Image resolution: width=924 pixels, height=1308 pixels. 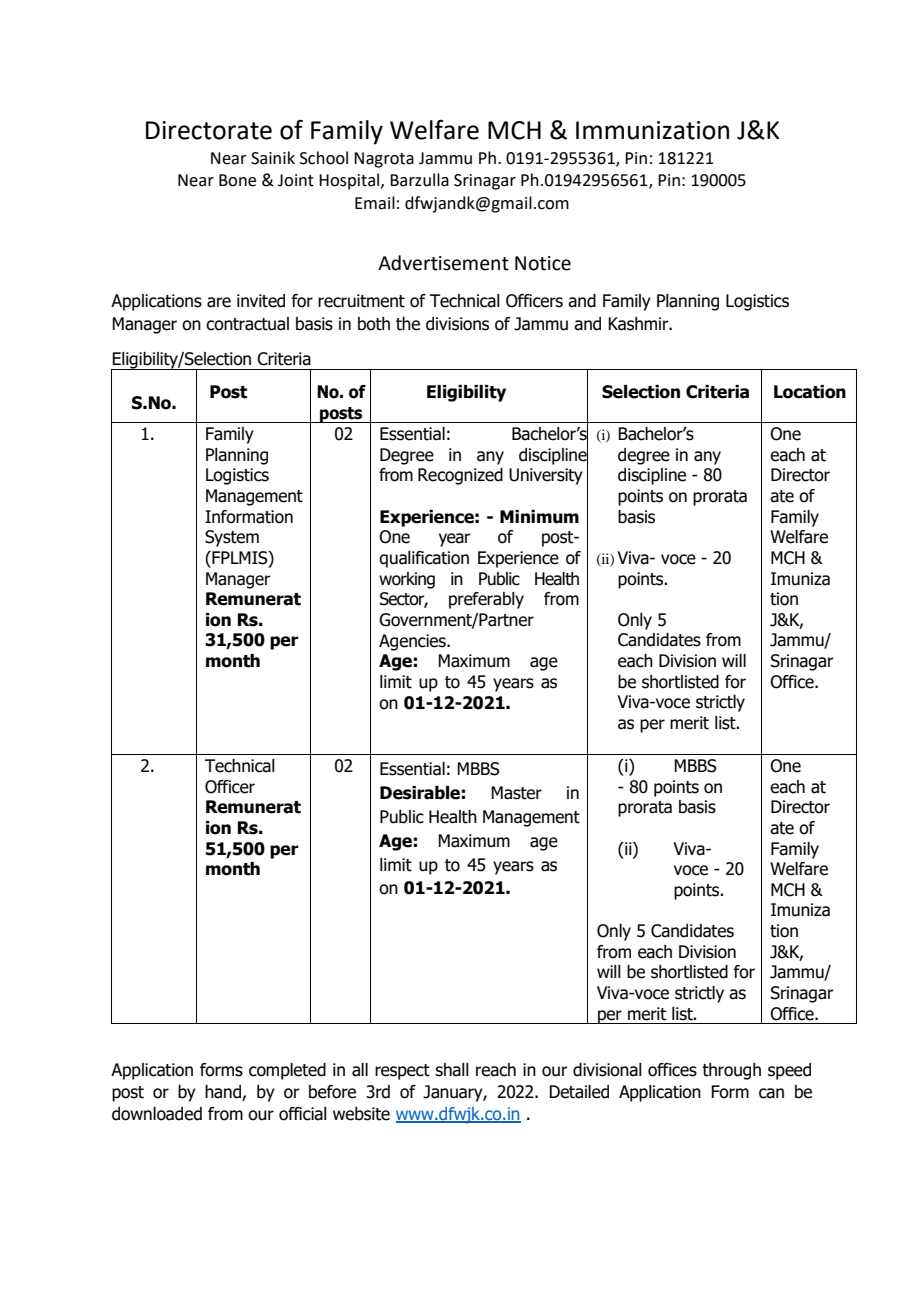 What do you see at coordinates (452, 1070) in the page?
I see `shall` at bounding box center [452, 1070].
